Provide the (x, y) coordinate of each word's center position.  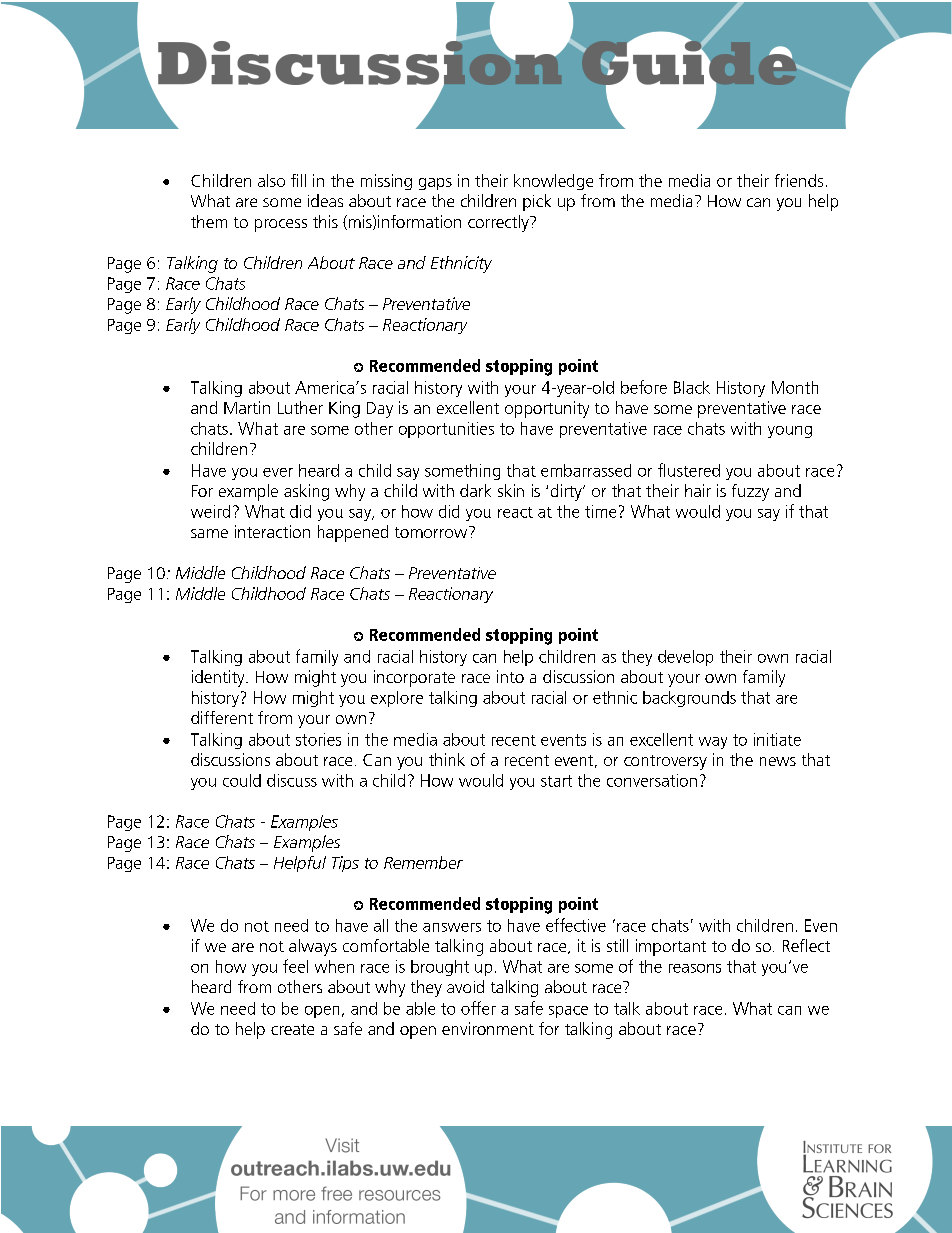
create (292, 1029)
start (556, 781)
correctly (499, 223)
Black (692, 387)
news (778, 761)
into (510, 676)
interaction (272, 531)
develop (685, 658)
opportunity (547, 409)
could (242, 780)
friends (799, 180)
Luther (300, 407)
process (281, 225)
